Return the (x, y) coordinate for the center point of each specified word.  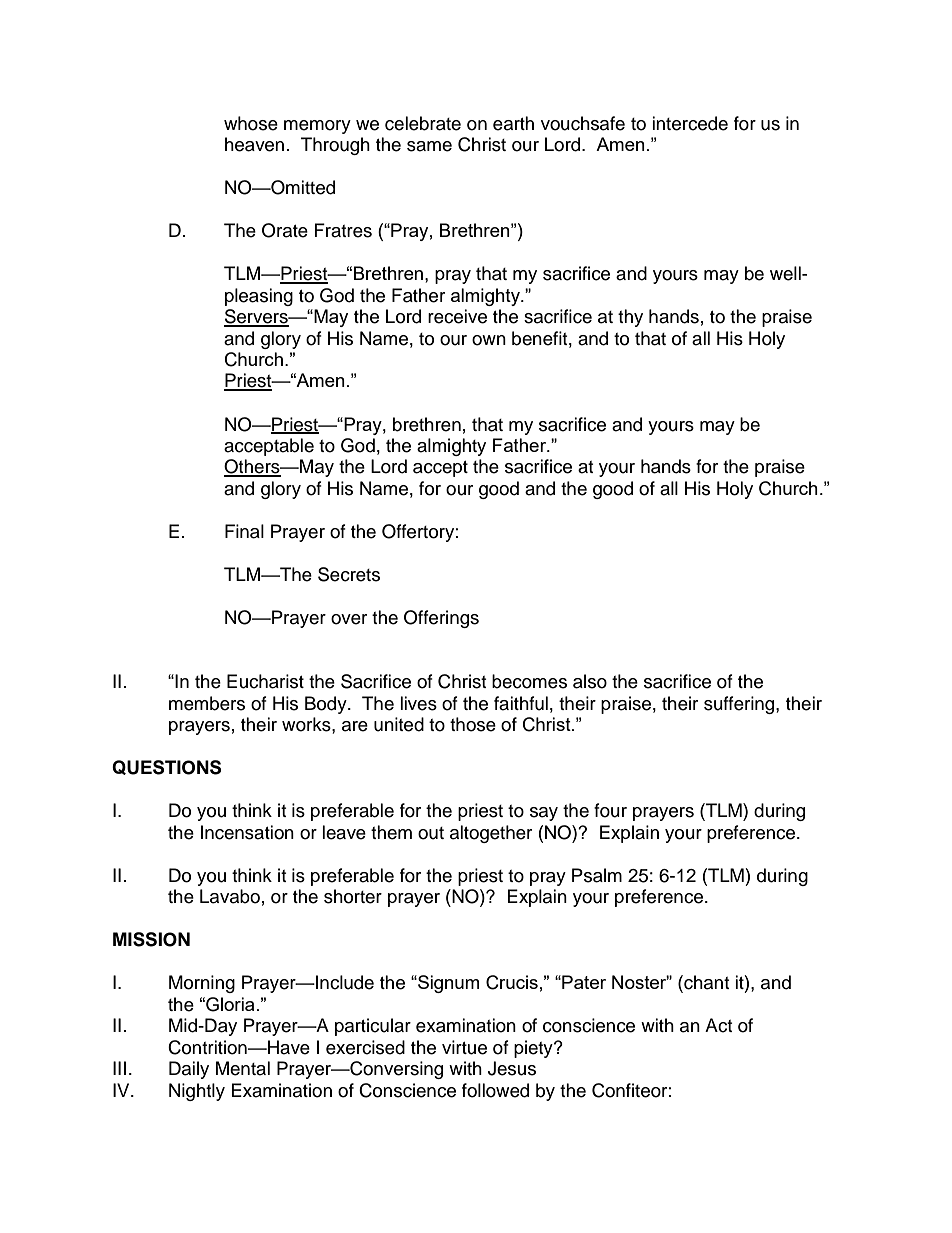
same (429, 146)
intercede (690, 123)
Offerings (441, 619)
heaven (254, 144)
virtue (464, 1047)
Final (244, 531)
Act (718, 1025)
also (590, 681)
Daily (189, 1070)
